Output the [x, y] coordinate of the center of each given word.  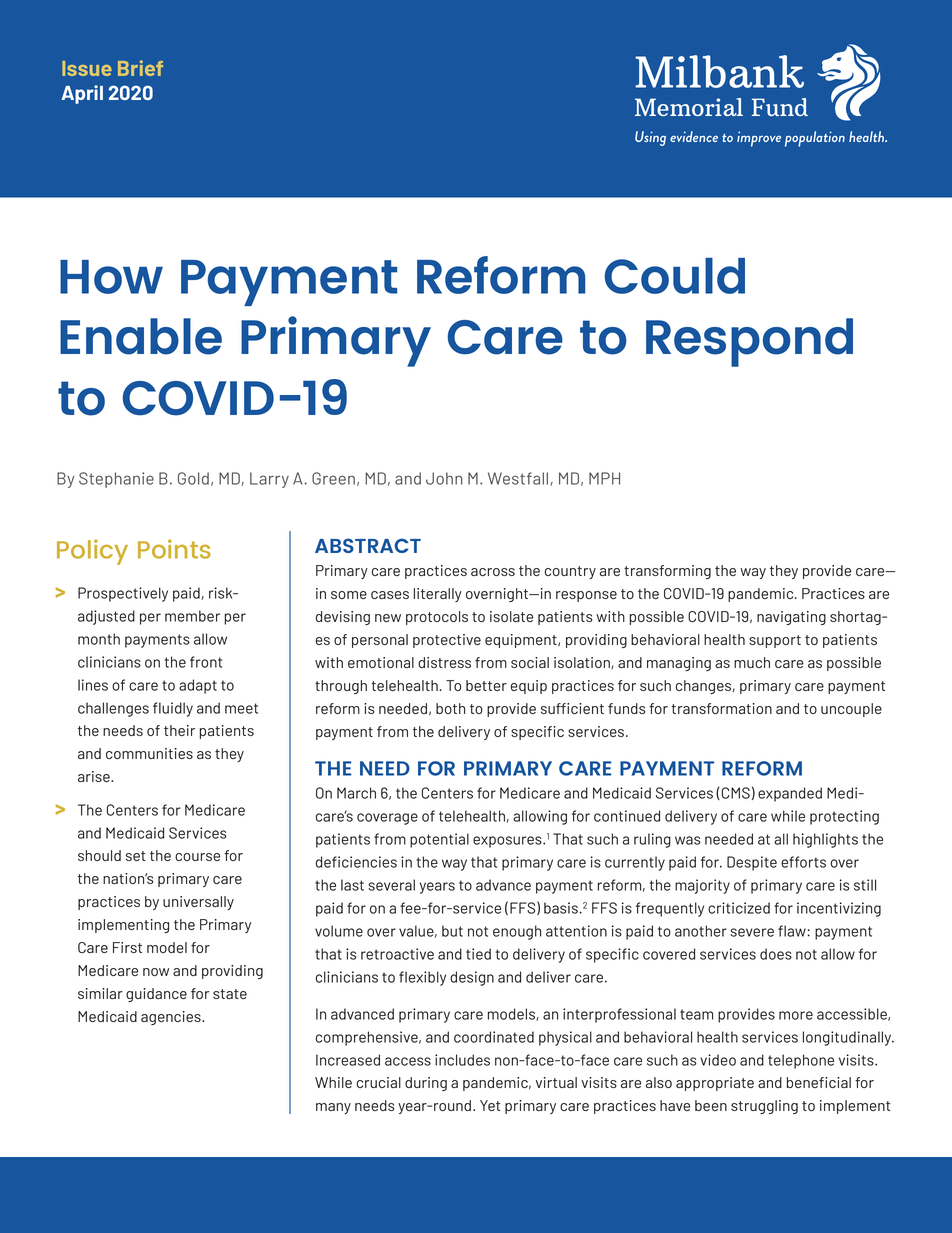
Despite [752, 863]
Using [650, 138]
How [111, 277]
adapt [198, 686]
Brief [140, 68]
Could [675, 276]
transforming [667, 572]
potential [439, 840]
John [444, 478]
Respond [749, 342]
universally [198, 903]
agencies [172, 1018]
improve [759, 139]
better [486, 685]
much [752, 662]
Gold [193, 478]
